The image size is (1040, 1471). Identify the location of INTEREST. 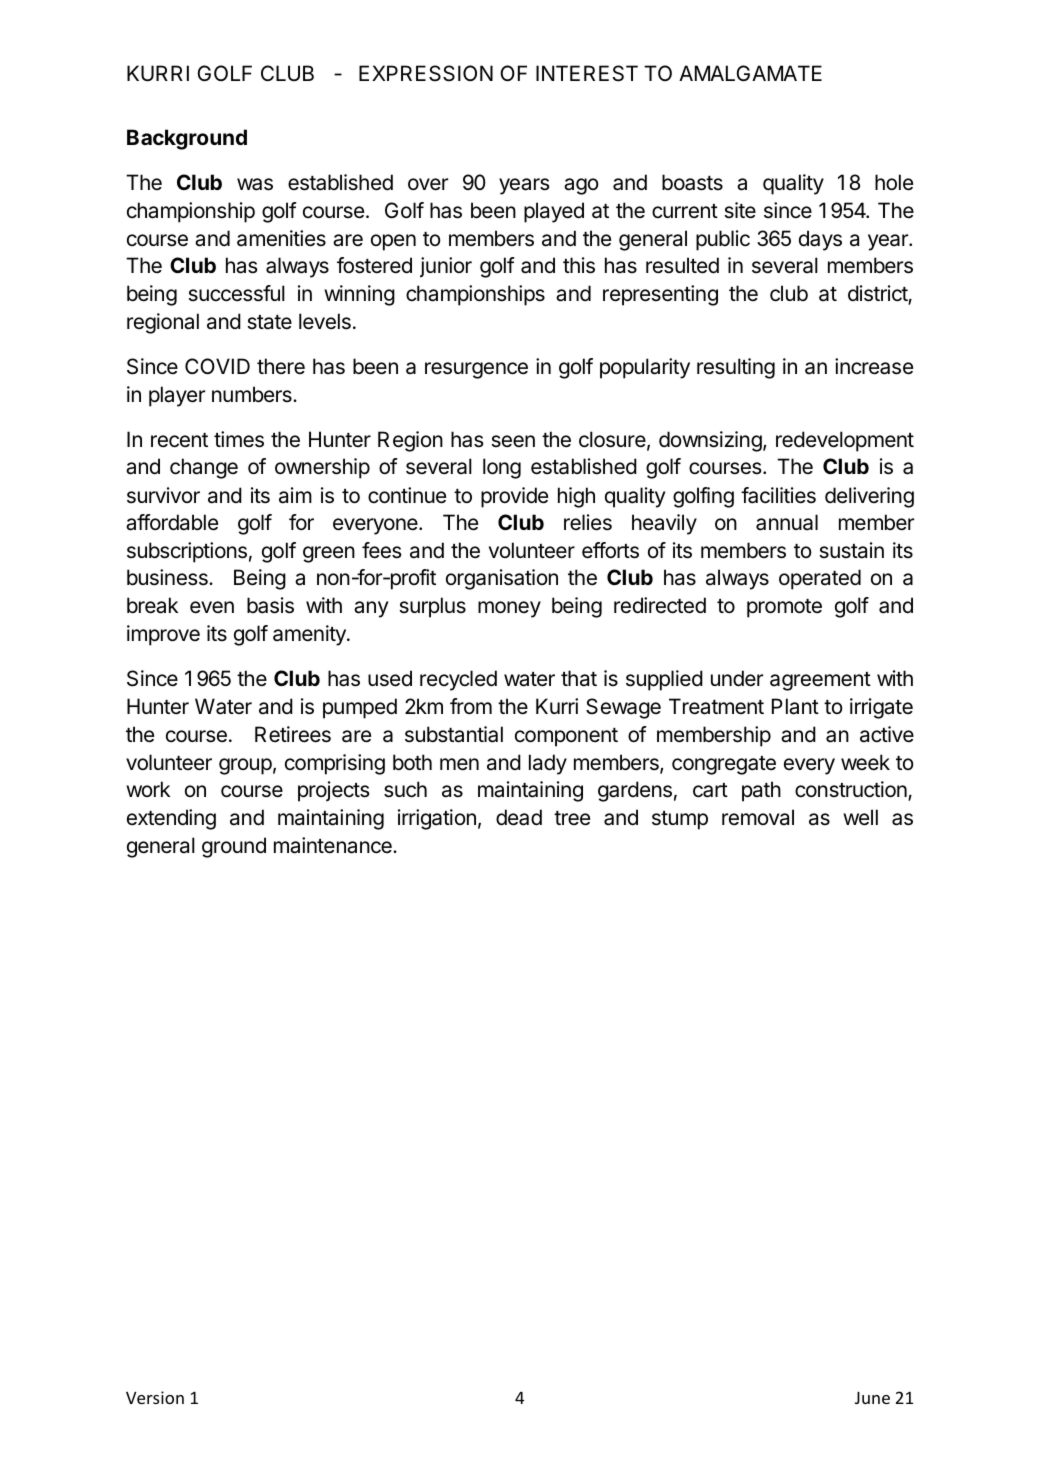
(587, 73).
